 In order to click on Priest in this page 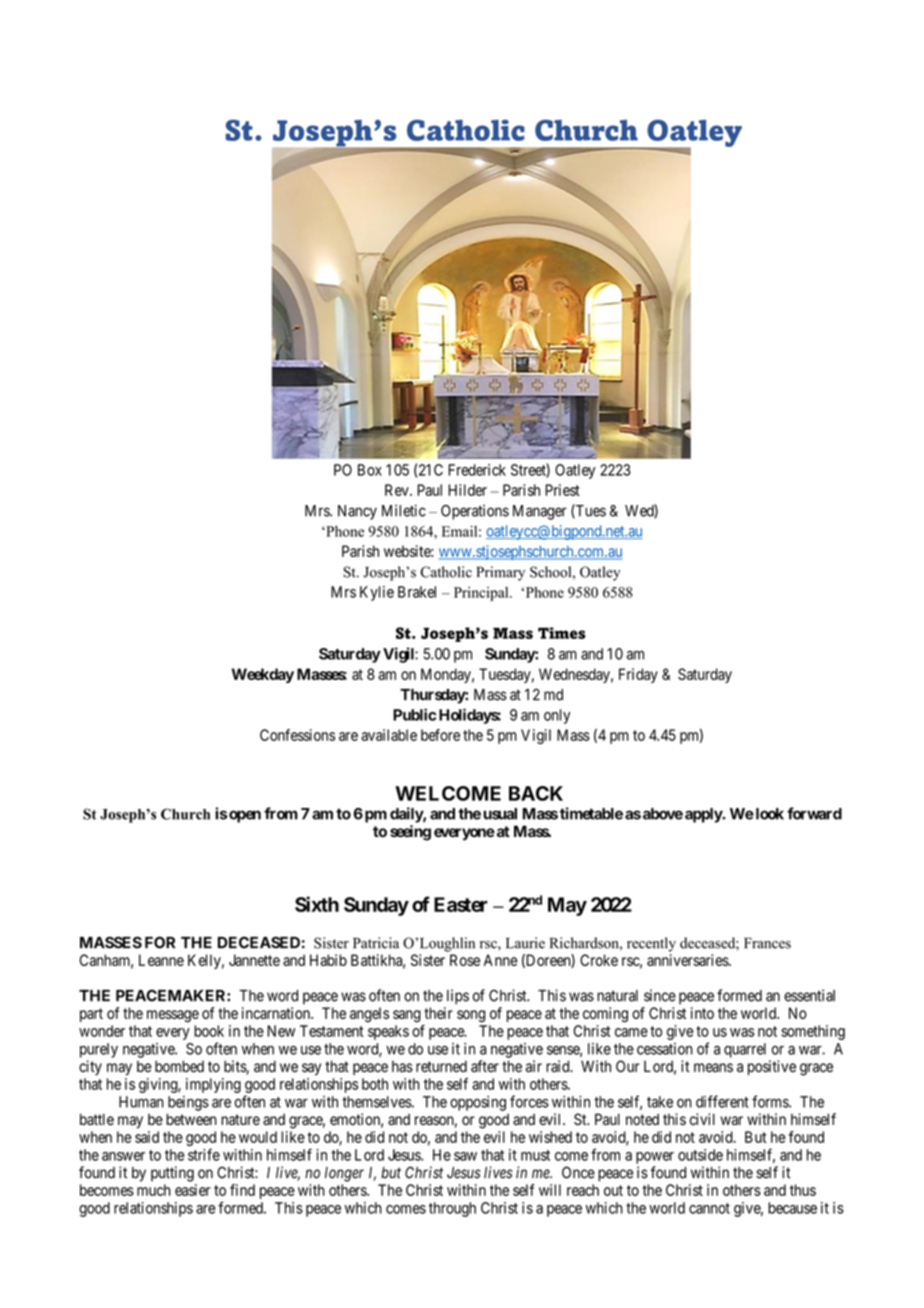, I will do `click(562, 490)`.
